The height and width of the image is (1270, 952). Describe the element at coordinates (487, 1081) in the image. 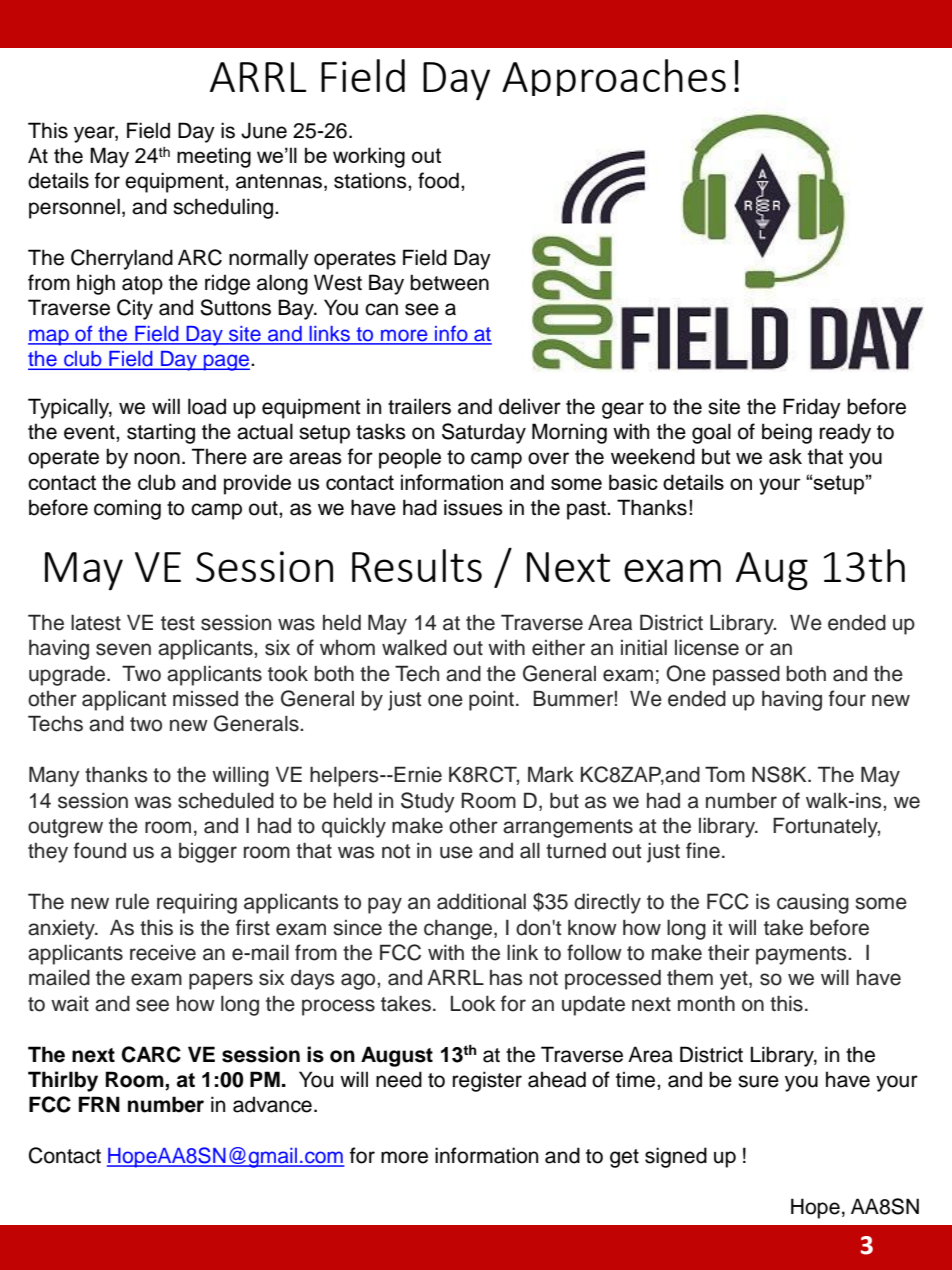

I see `register` at that location.
